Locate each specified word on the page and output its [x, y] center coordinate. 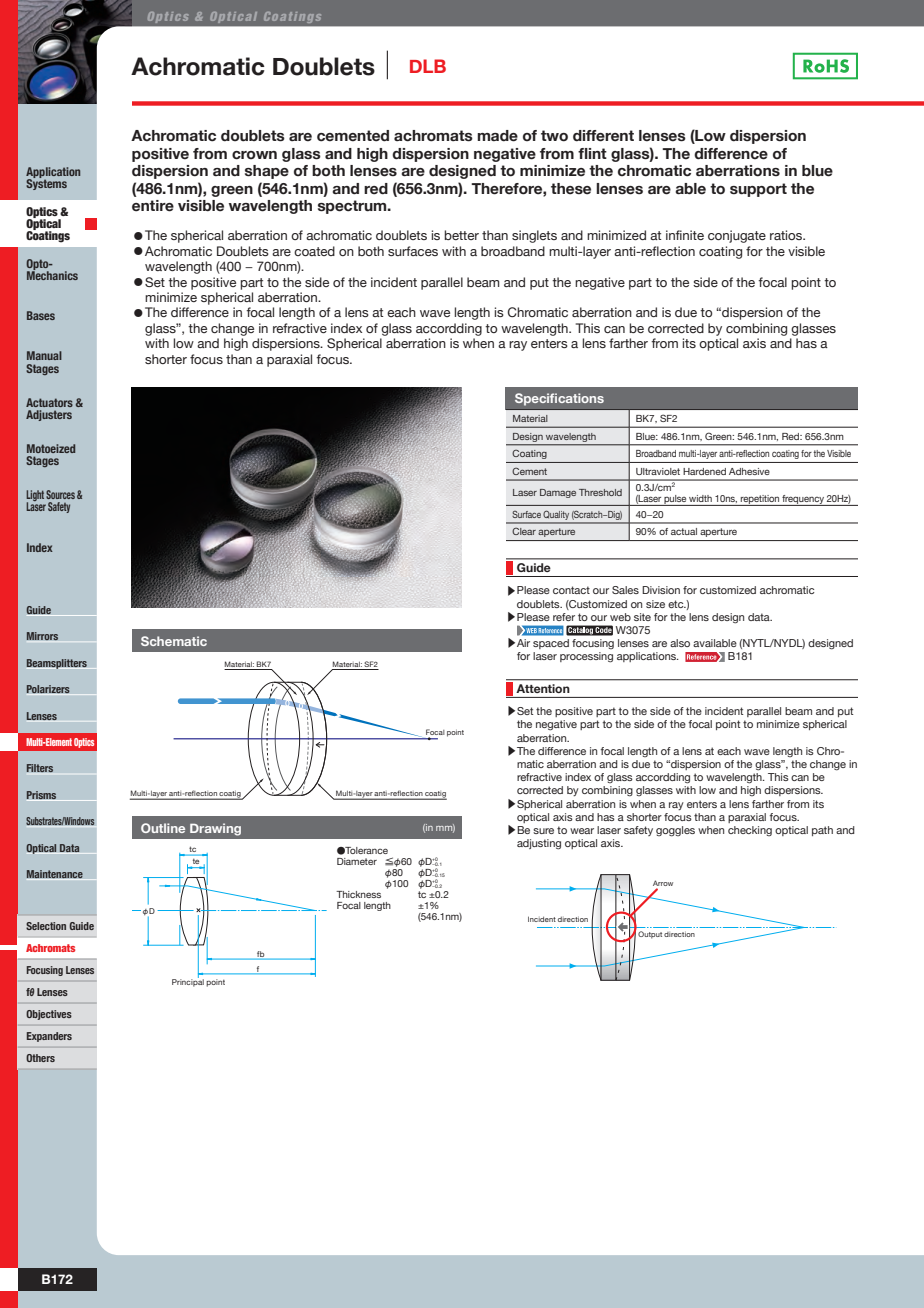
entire [153, 206]
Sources [60, 494]
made [497, 136]
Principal [188, 982]
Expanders [49, 1037]
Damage [558, 493]
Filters [40, 768]
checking [750, 831]
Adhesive [749, 471]
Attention [543, 688]
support [758, 190]
